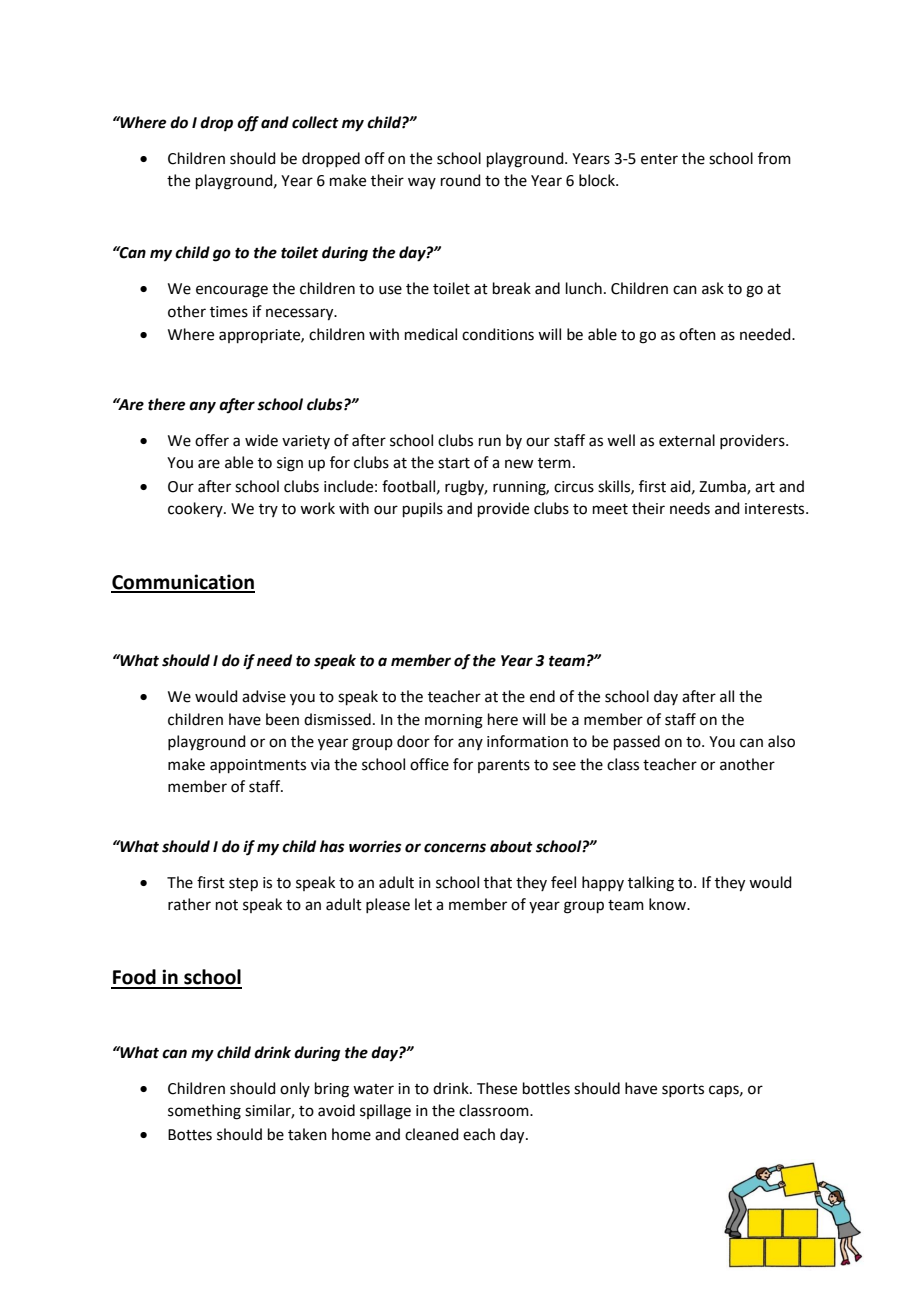 The height and width of the document is (1308, 924). Describe the element at coordinates (258, 766) in the document. I see `appointments` at that location.
